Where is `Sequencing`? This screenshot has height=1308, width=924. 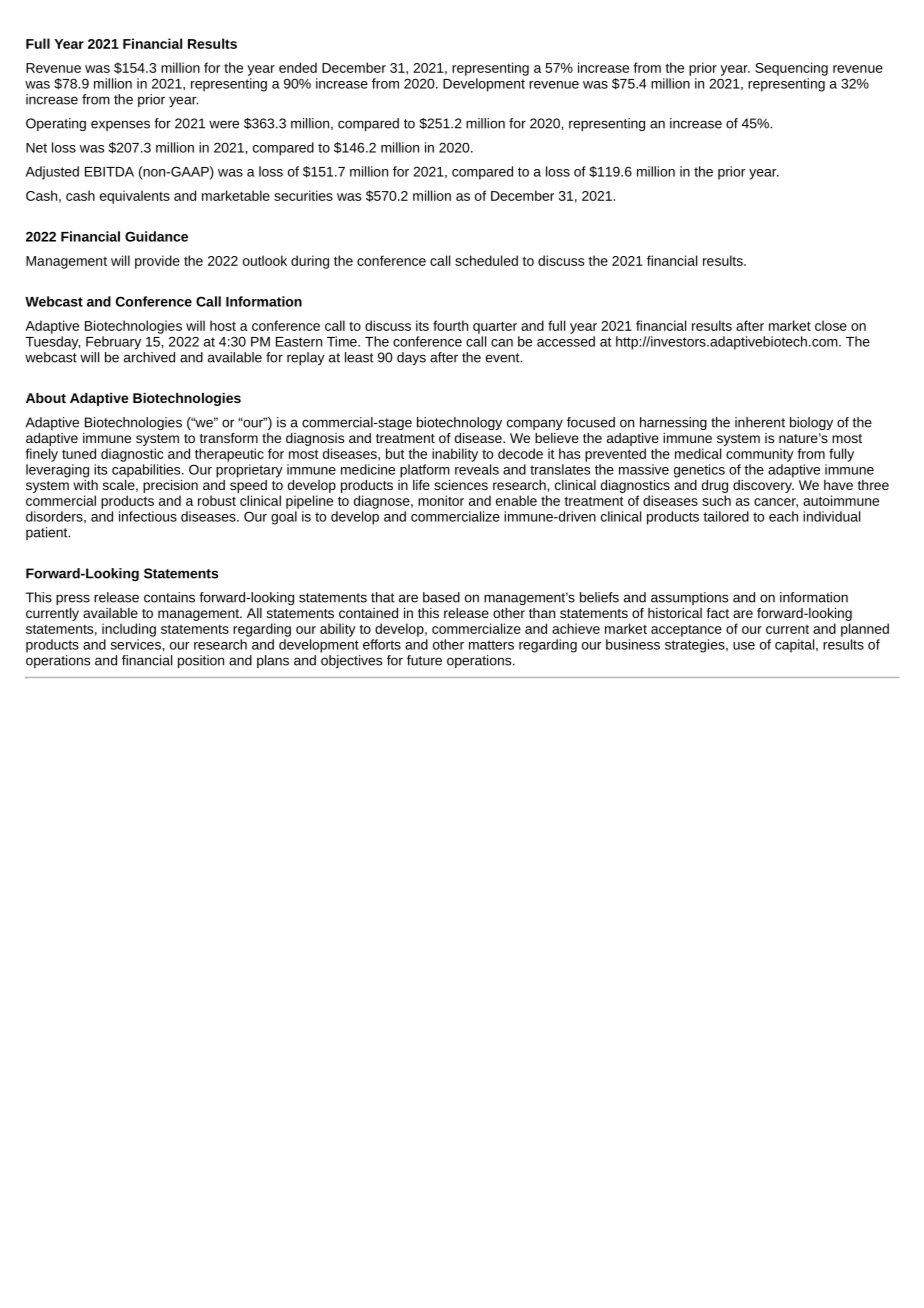 Sequencing is located at coordinates (791, 69).
